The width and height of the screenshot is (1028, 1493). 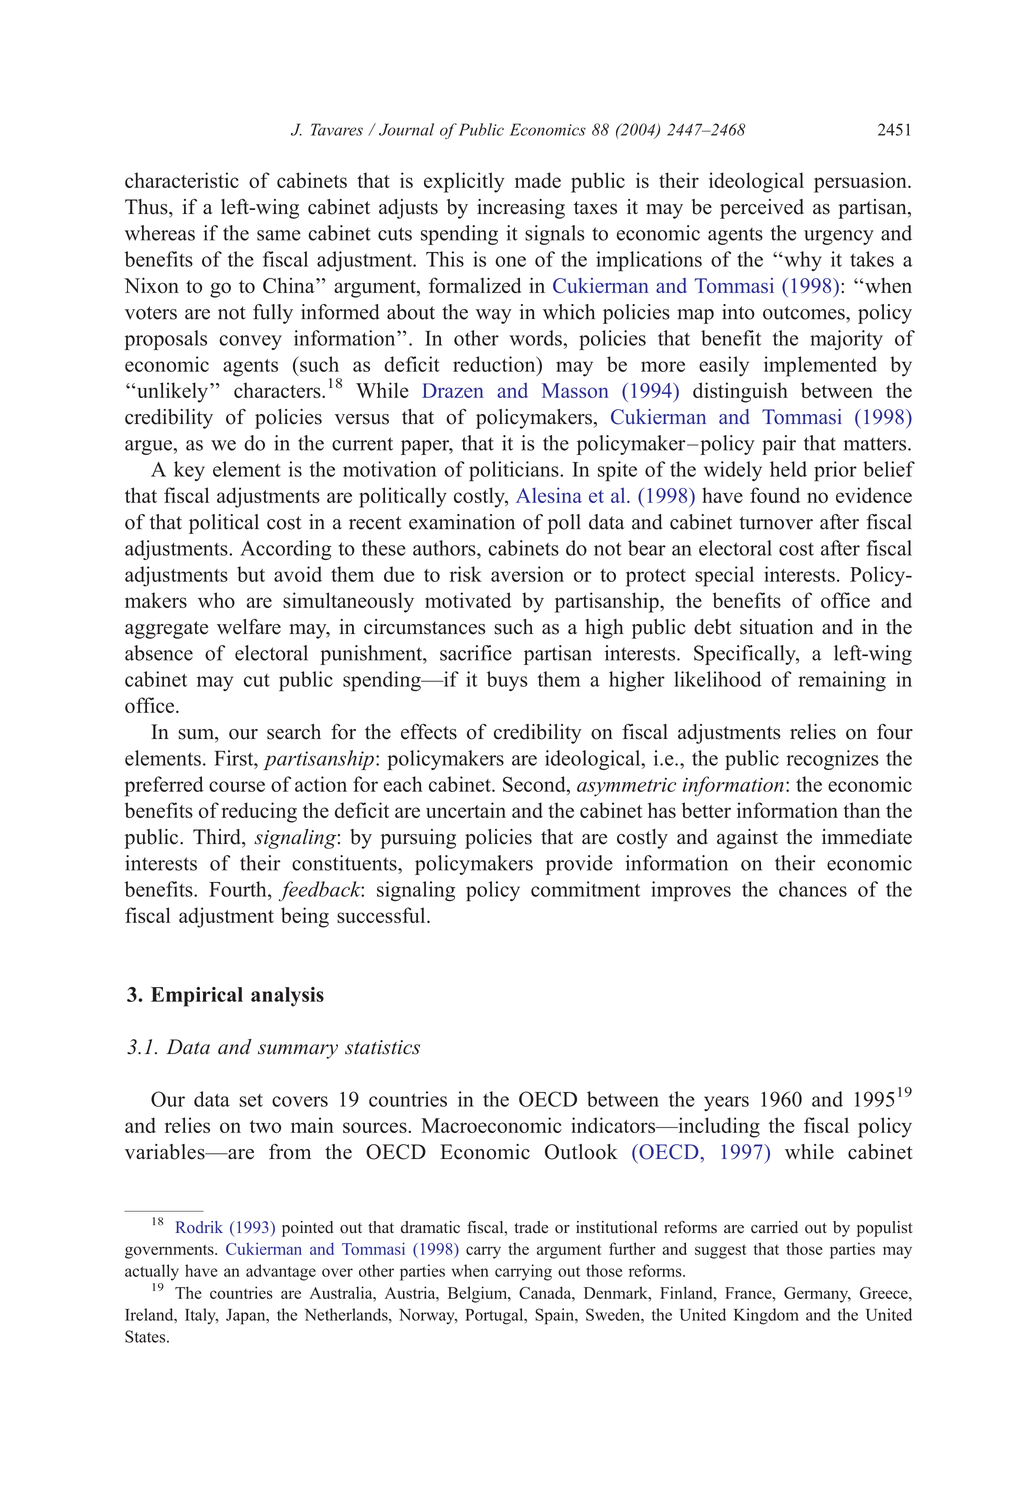 What do you see at coordinates (294, 732) in the screenshot?
I see `search` at bounding box center [294, 732].
